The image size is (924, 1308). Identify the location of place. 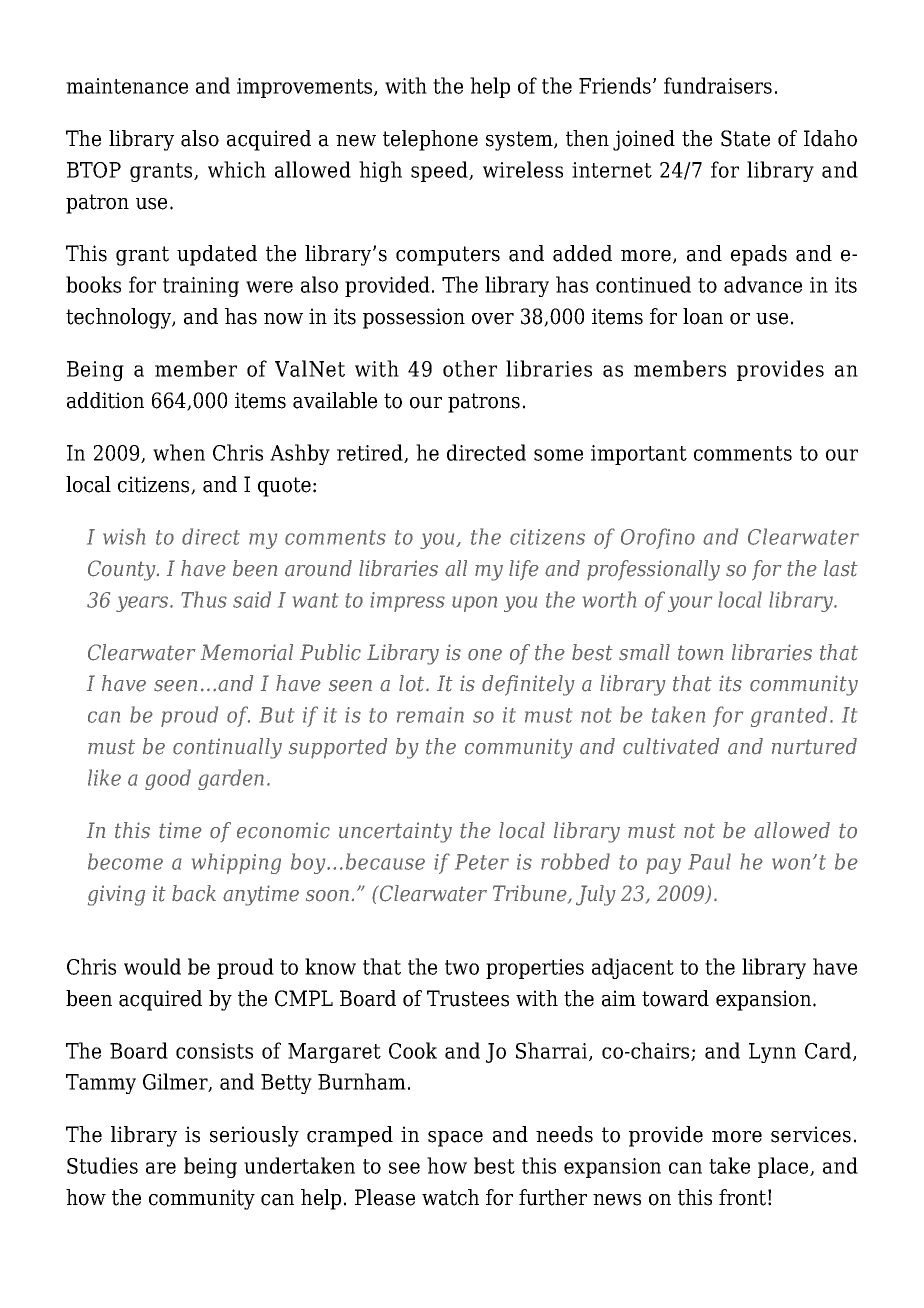
(784, 1167).
